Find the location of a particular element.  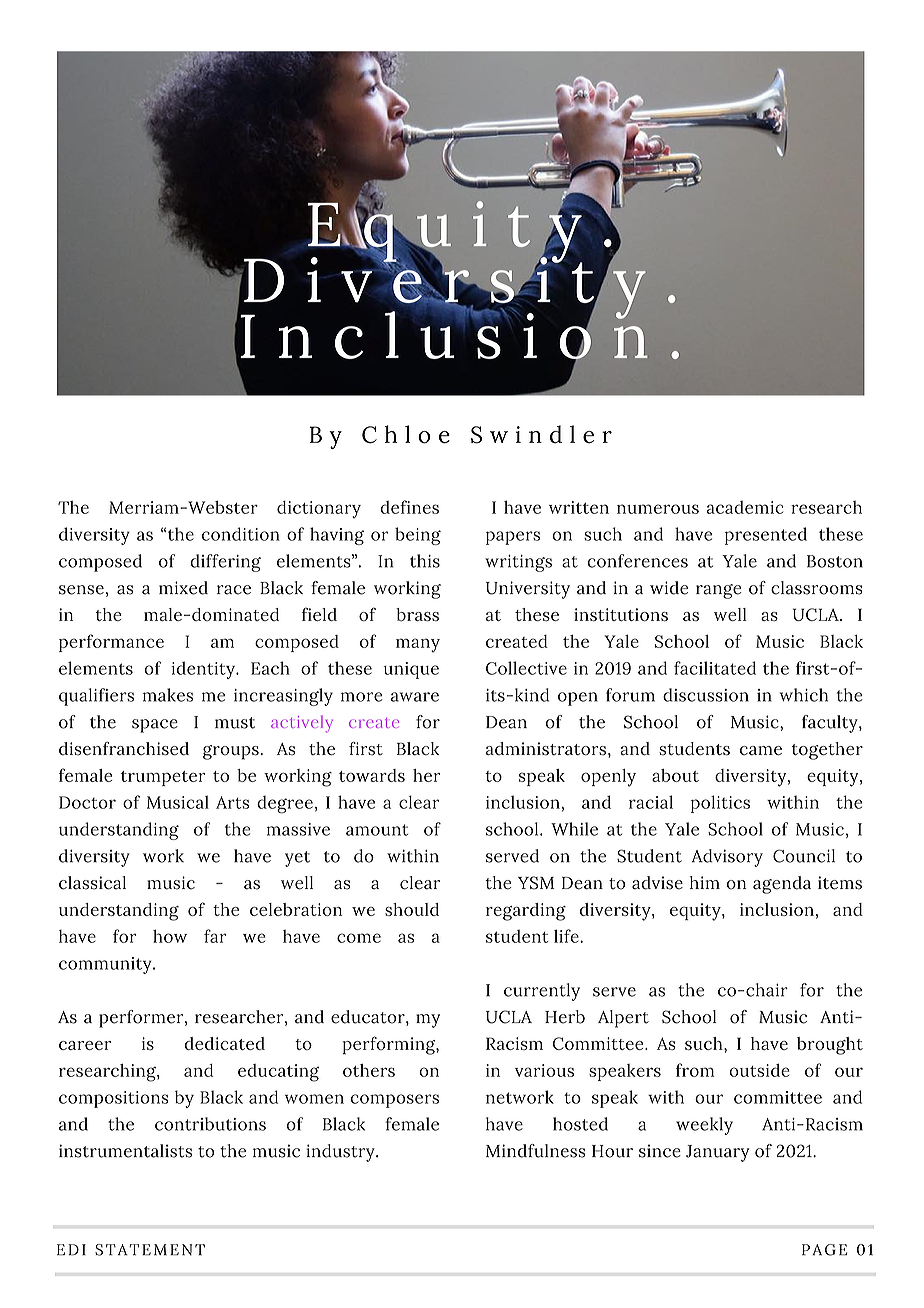

STATEMENT is located at coordinates (150, 1250).
